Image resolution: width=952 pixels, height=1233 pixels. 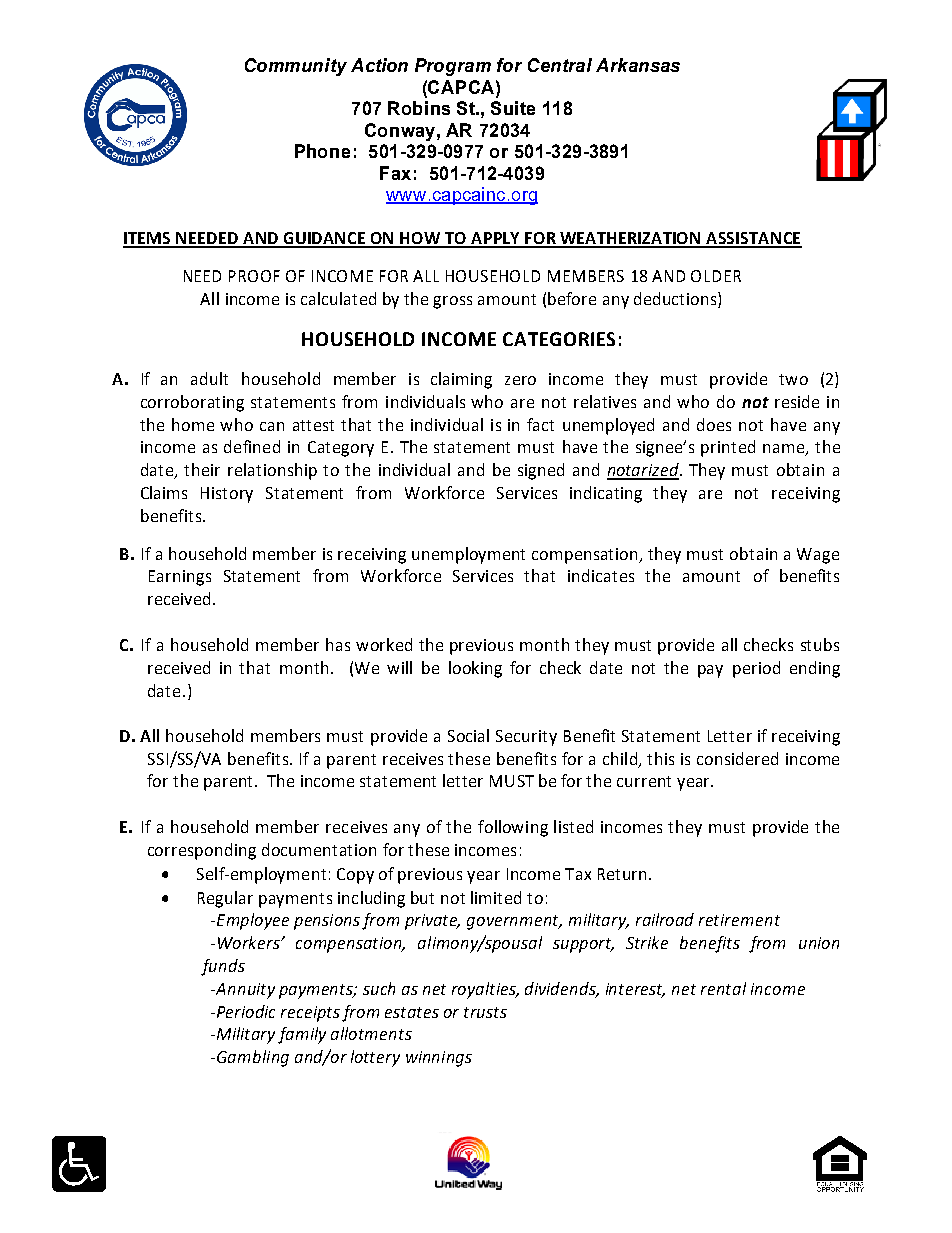 I want to click on has, so click(x=338, y=644).
